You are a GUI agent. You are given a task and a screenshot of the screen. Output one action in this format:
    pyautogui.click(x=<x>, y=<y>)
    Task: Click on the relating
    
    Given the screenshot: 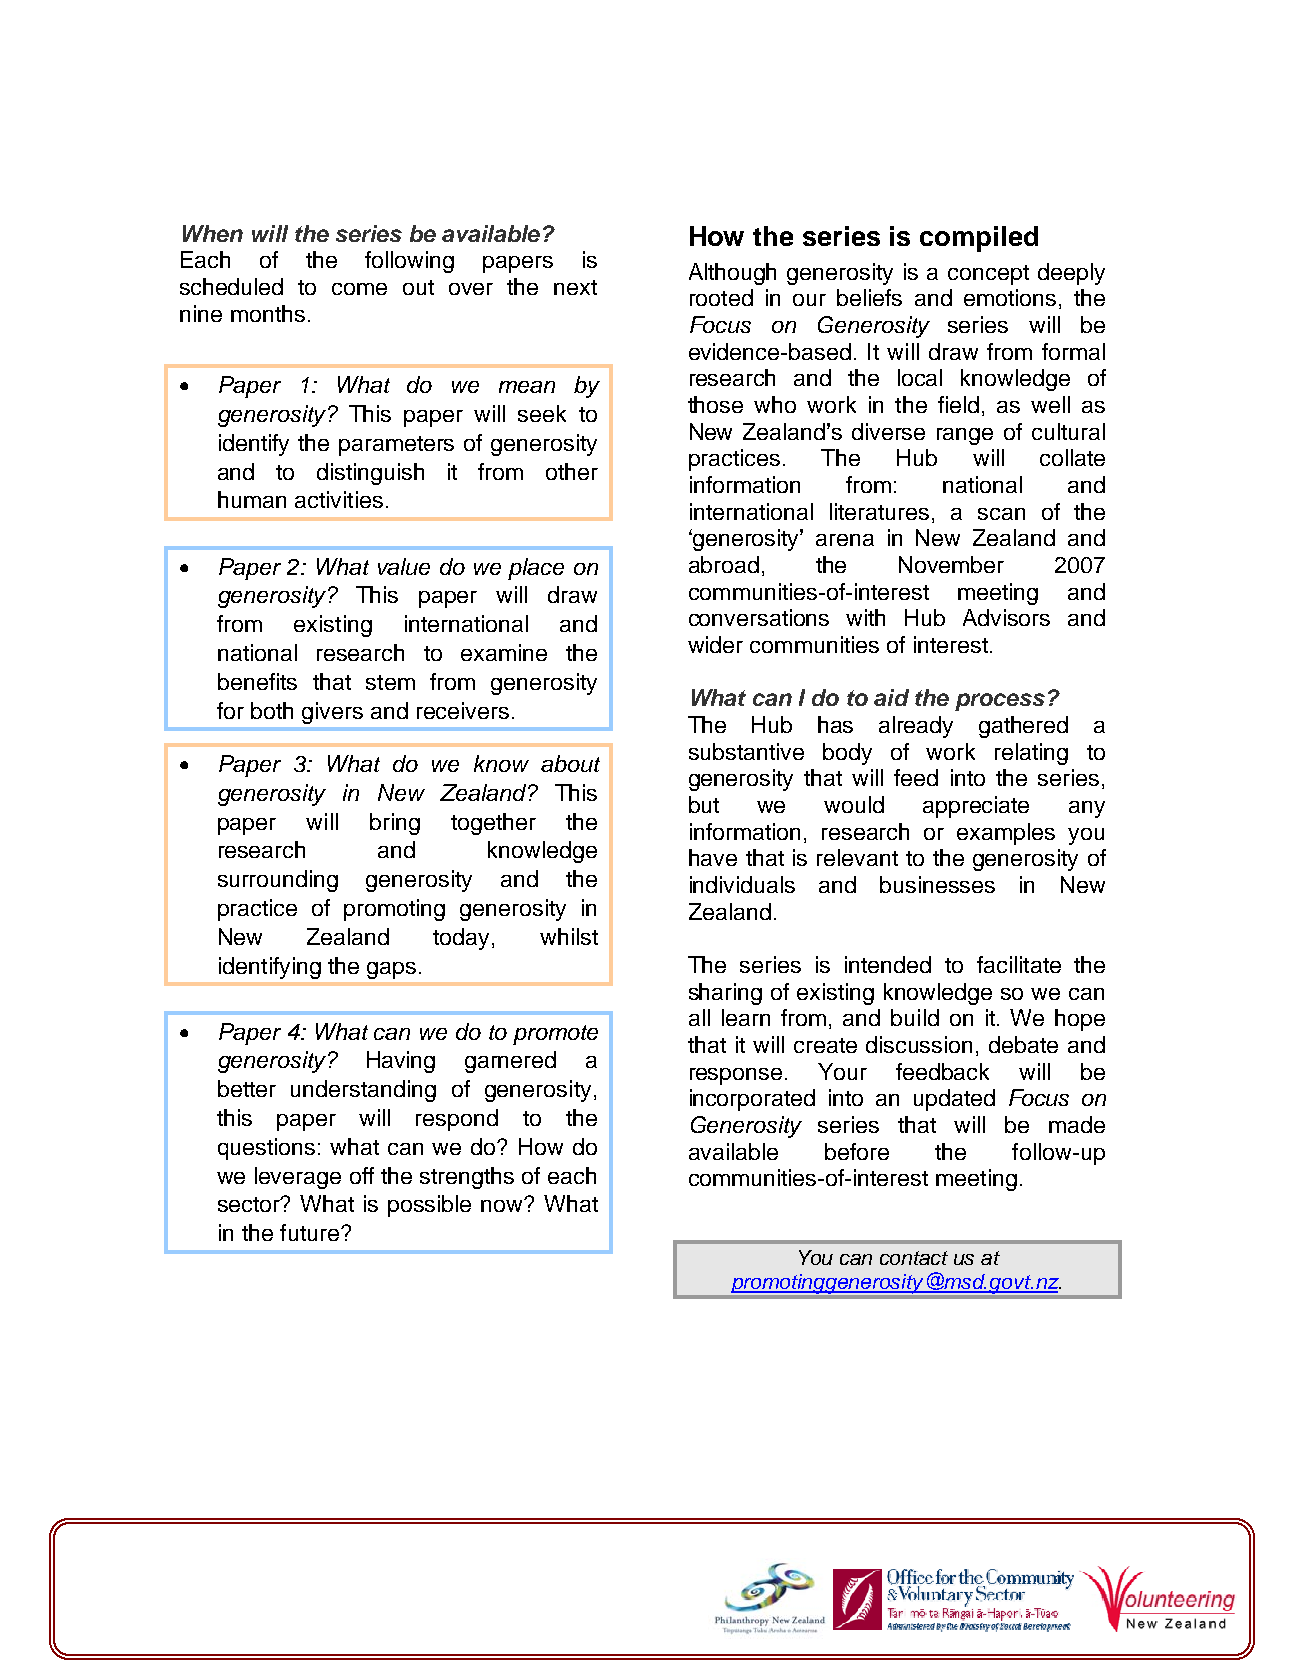 What is the action you would take?
    pyautogui.click(x=1031, y=754)
